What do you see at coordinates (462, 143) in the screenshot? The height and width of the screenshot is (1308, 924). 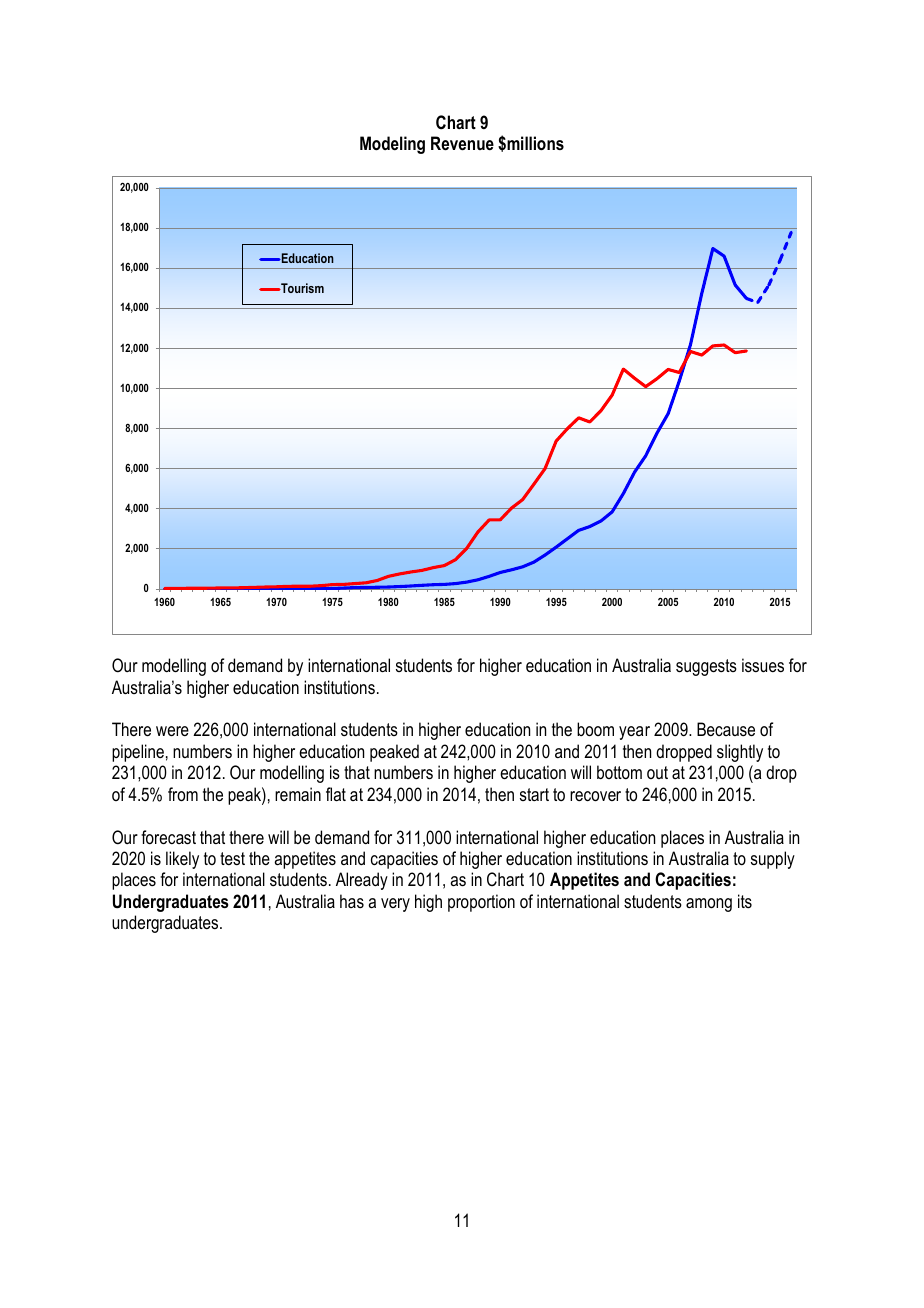 I see `Revenue` at bounding box center [462, 143].
